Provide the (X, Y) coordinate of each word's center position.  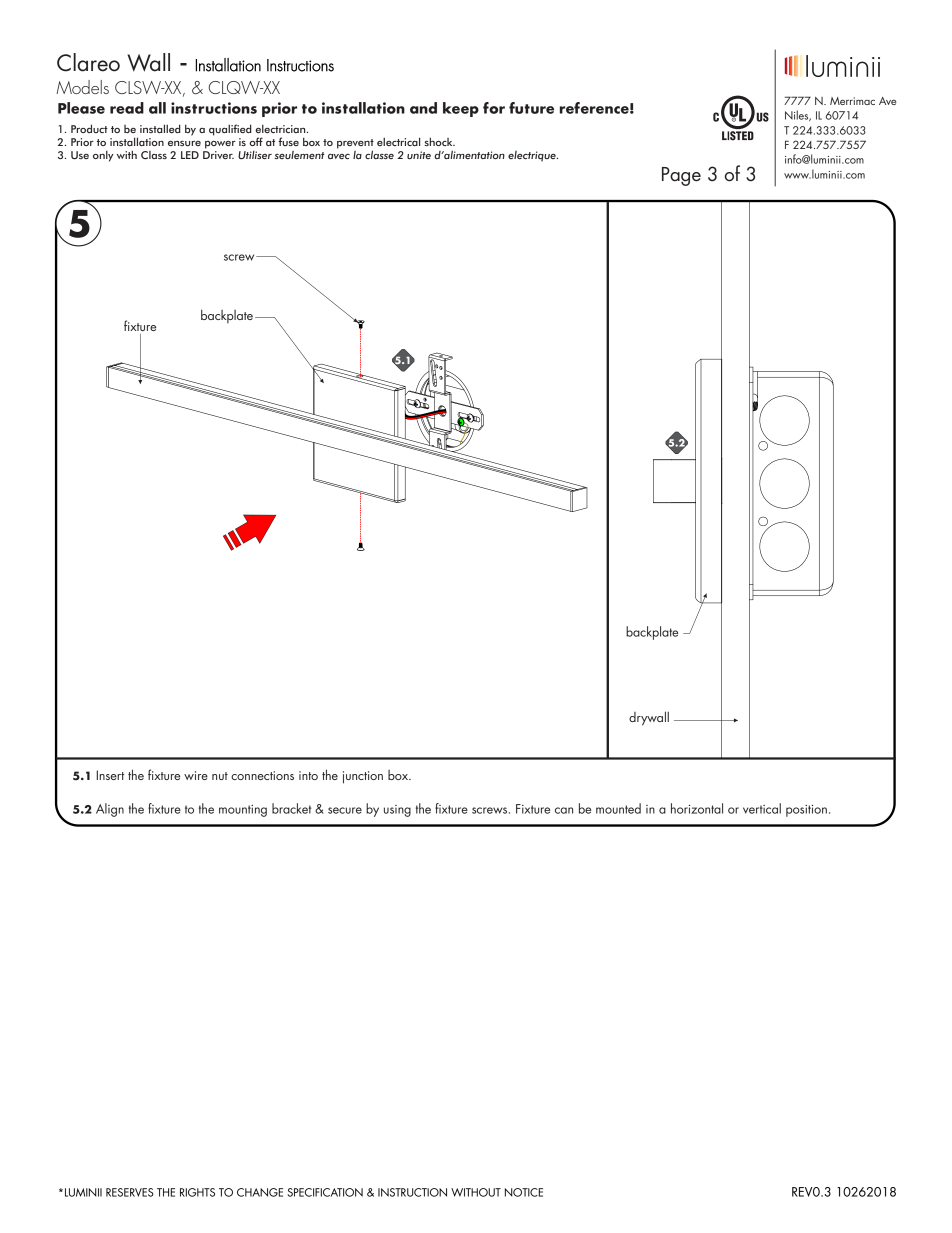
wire (196, 775)
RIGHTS (197, 1192)
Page (681, 176)
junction (363, 777)
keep (461, 109)
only (103, 156)
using (397, 811)
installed (160, 128)
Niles (798, 115)
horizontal (697, 808)
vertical (762, 808)
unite (419, 155)
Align (110, 810)
